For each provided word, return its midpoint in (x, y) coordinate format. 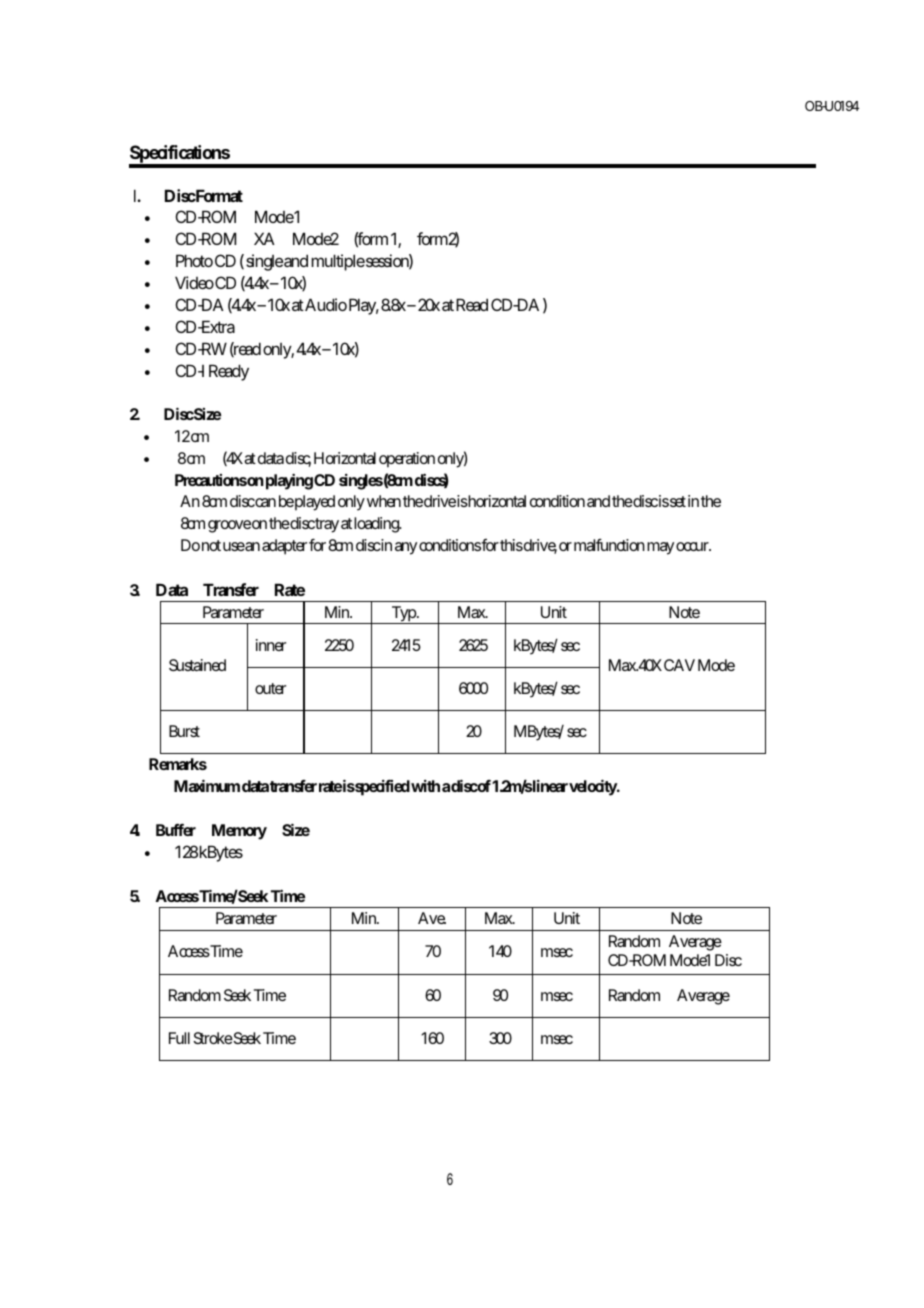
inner (271, 645)
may (660, 548)
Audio (326, 304)
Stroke (213, 1038)
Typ (404, 615)
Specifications (180, 156)
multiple (338, 262)
